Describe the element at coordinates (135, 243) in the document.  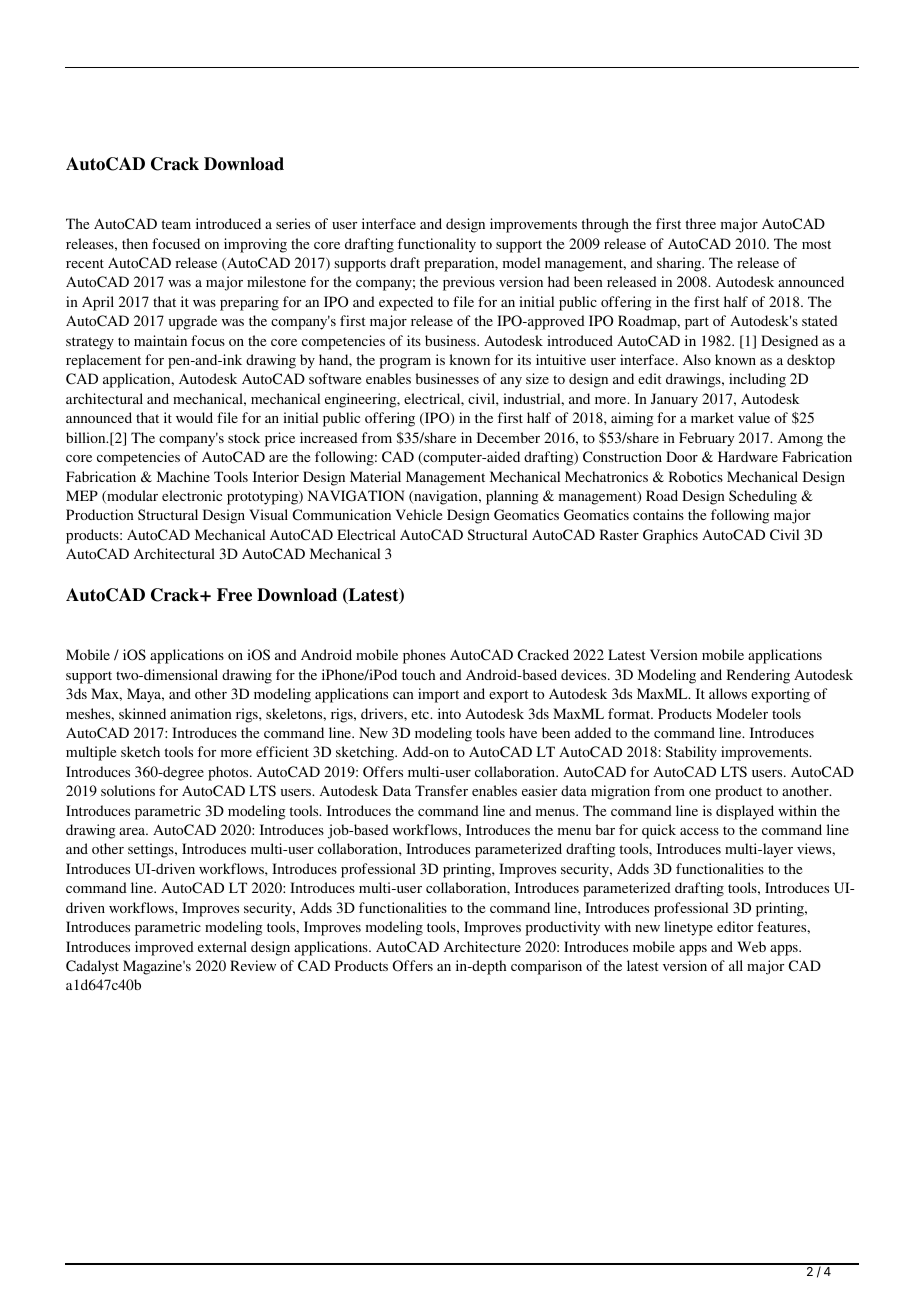
I see `then` at that location.
